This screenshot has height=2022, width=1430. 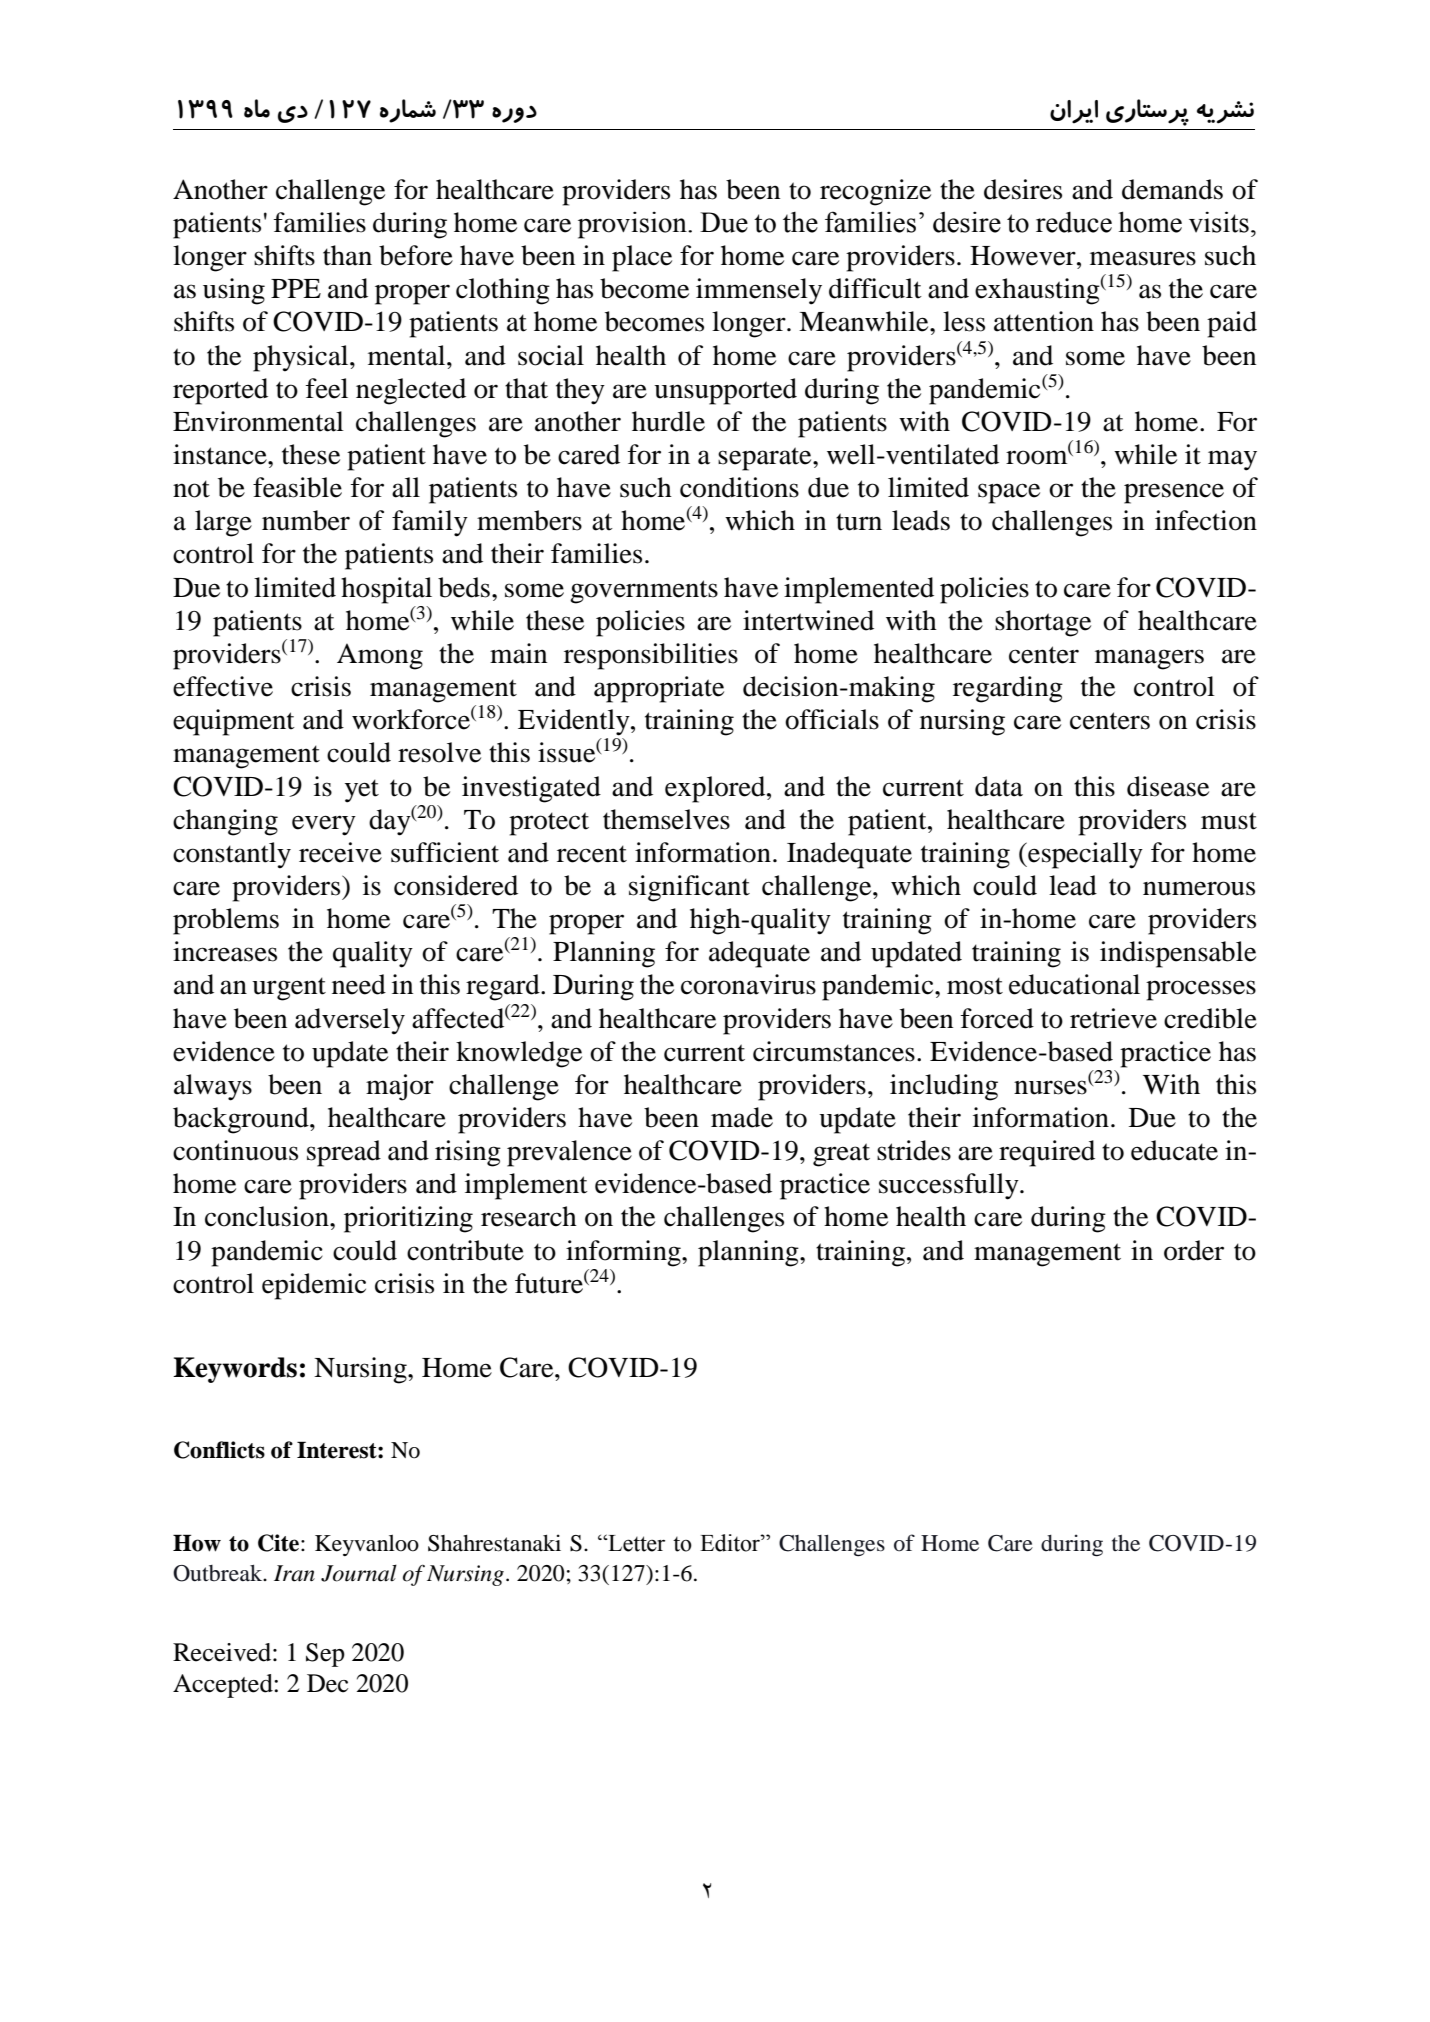 What do you see at coordinates (748, 984) in the screenshot?
I see `coronavirus` at bounding box center [748, 984].
